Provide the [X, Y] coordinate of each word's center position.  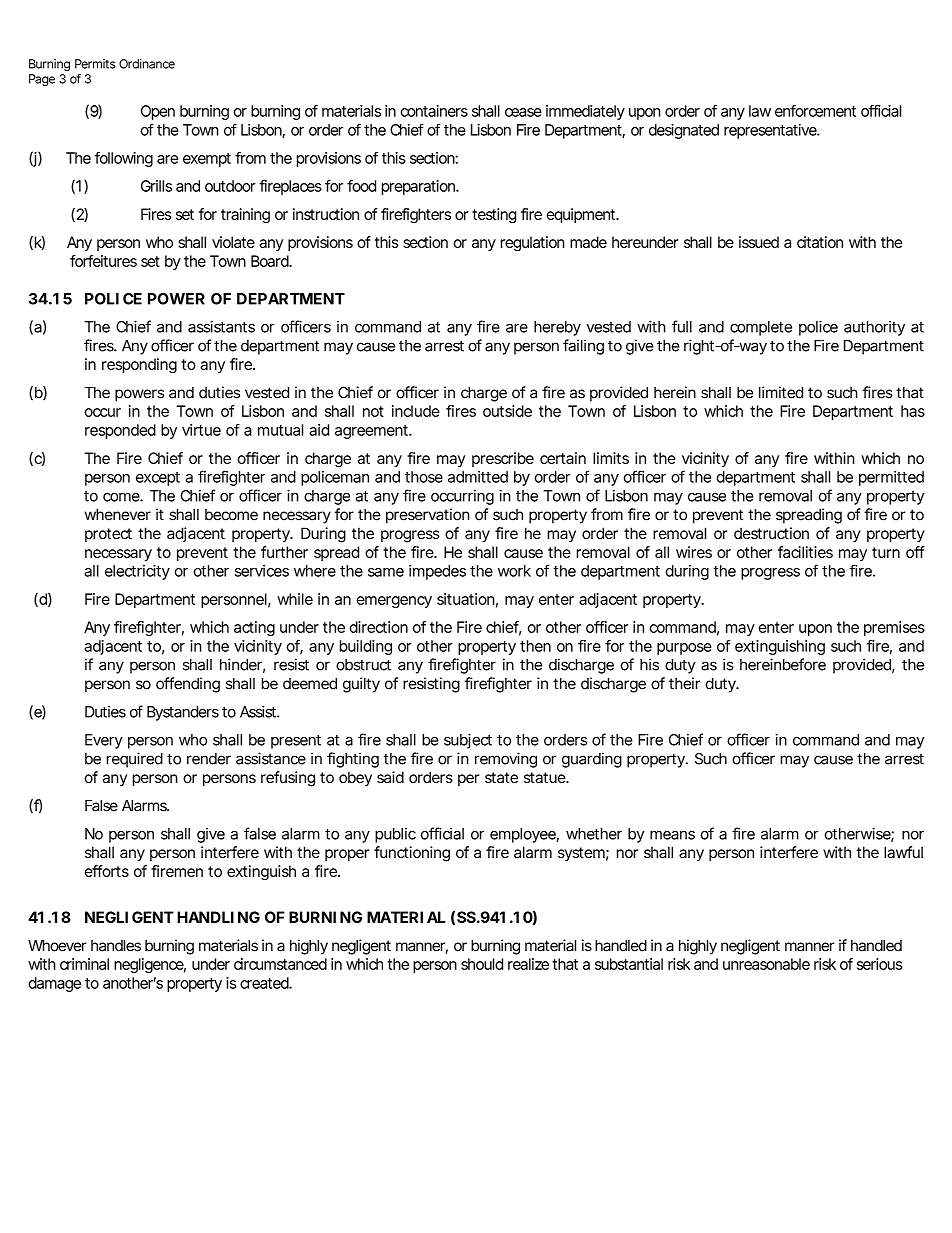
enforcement [815, 111]
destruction [771, 533]
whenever [117, 515]
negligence [149, 965]
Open [158, 112]
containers [434, 111]
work [514, 571]
